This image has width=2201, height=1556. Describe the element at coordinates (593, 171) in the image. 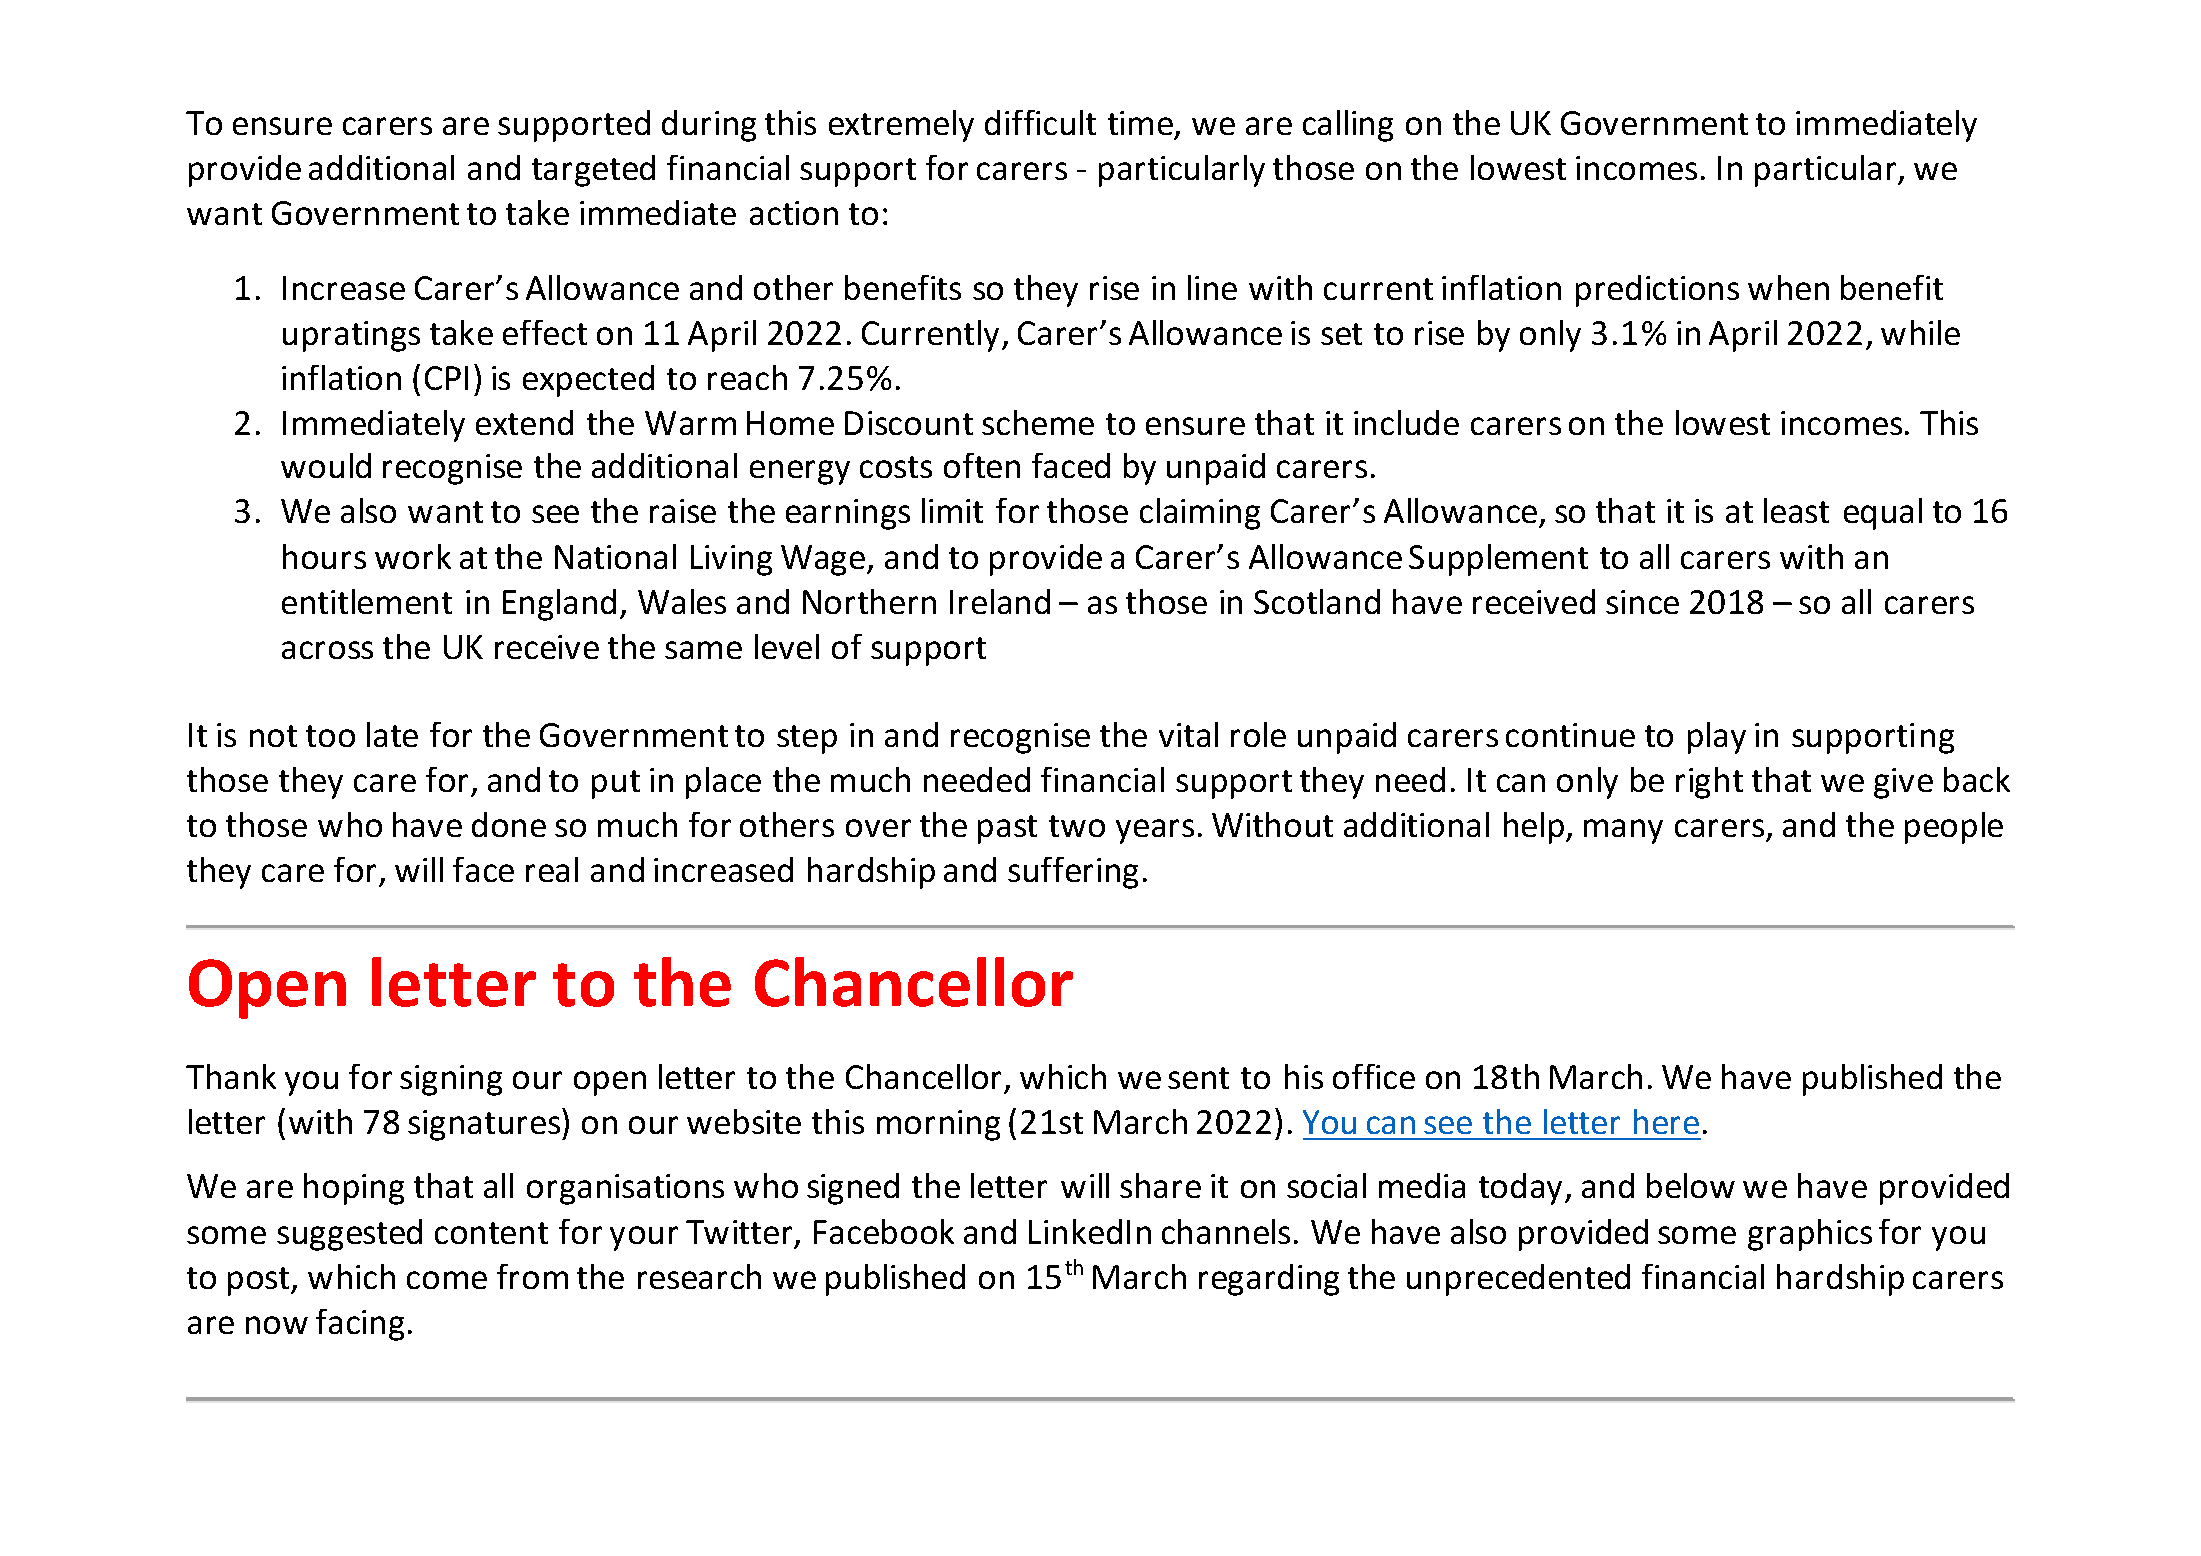

I see `targeted` at that location.
